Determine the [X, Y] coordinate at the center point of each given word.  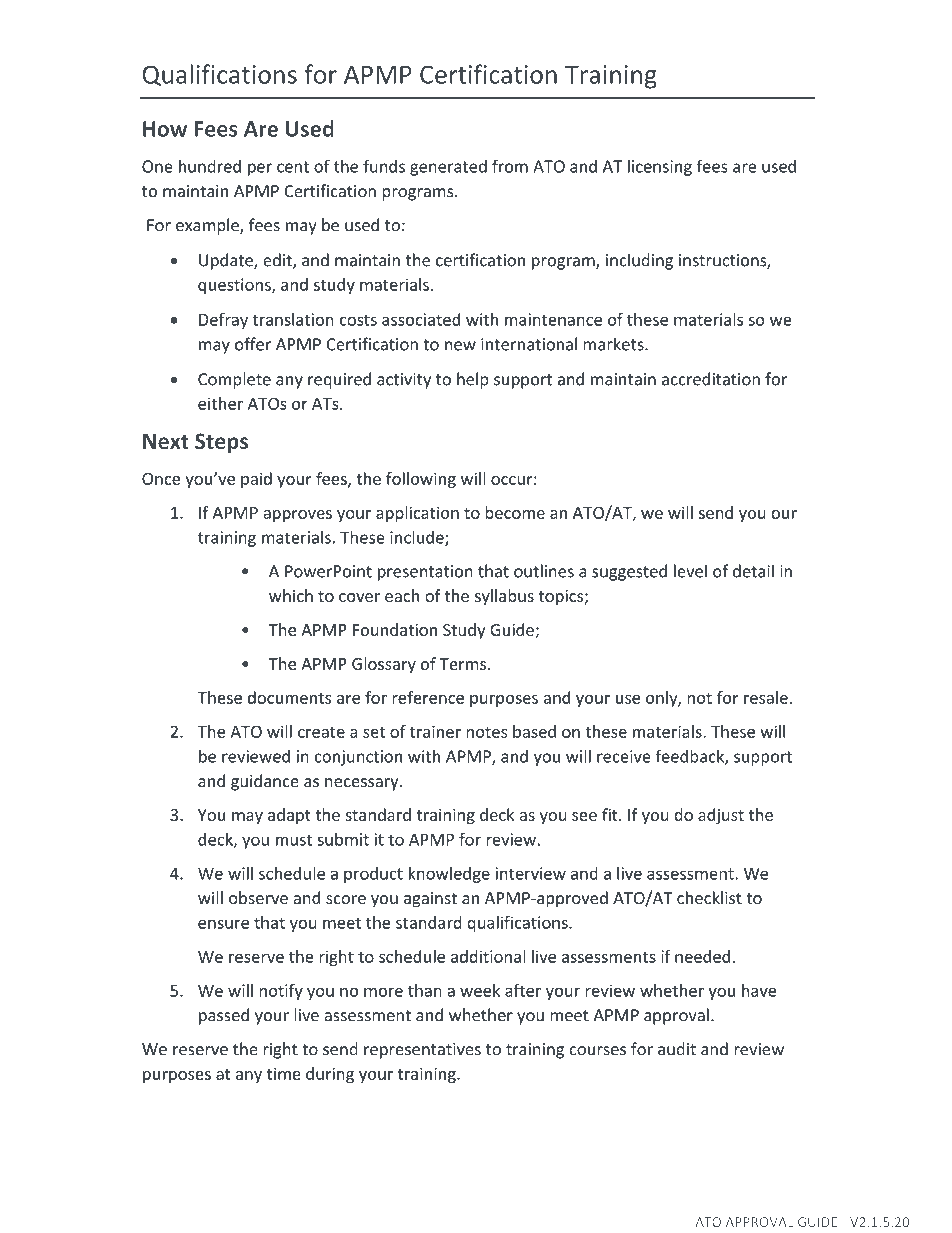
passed [224, 1016]
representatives [422, 1051]
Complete [234, 380]
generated [448, 167]
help [473, 380]
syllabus [504, 597]
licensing [660, 167]
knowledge [449, 875]
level [690, 571]
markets [614, 344]
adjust [721, 816]
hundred [210, 166]
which [291, 595]
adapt [289, 816]
